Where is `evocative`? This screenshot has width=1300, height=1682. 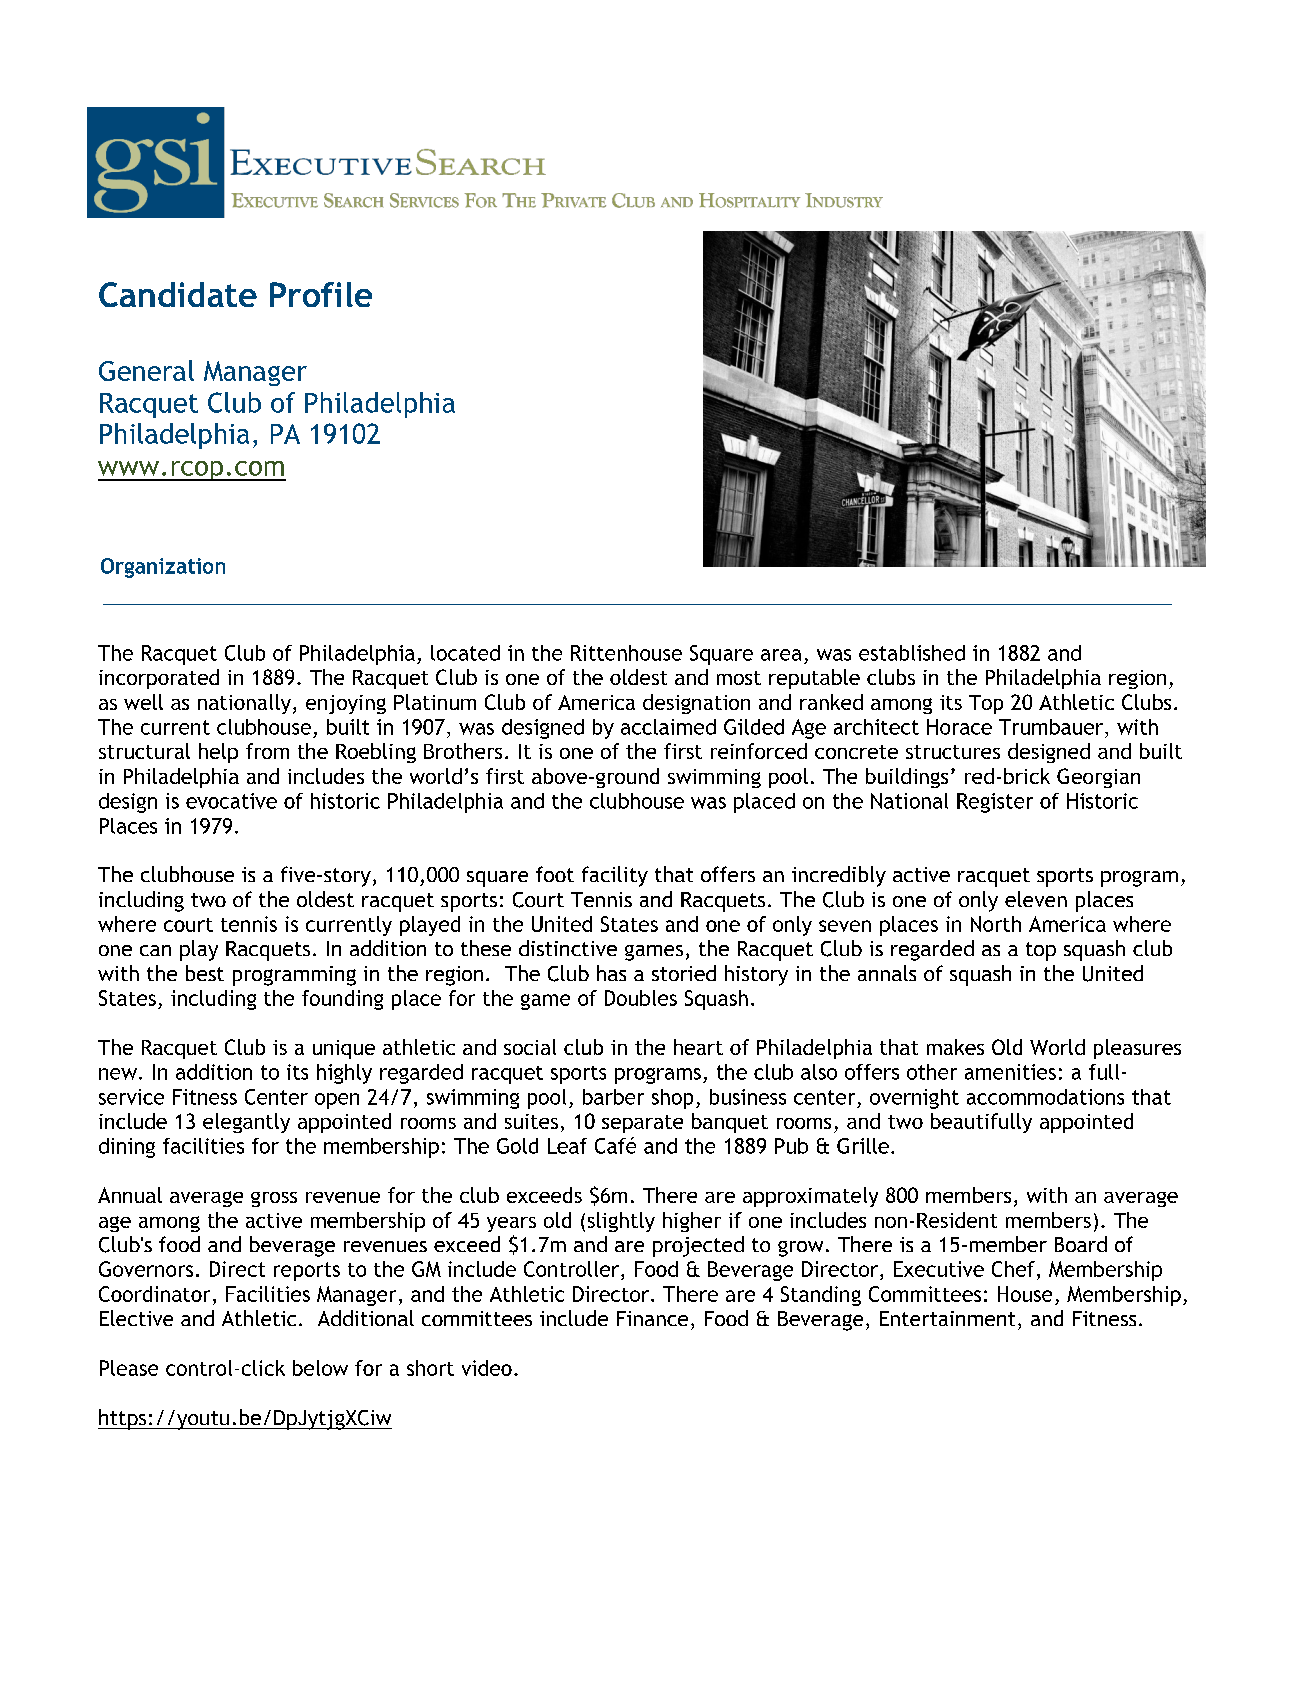 evocative is located at coordinates (231, 801).
